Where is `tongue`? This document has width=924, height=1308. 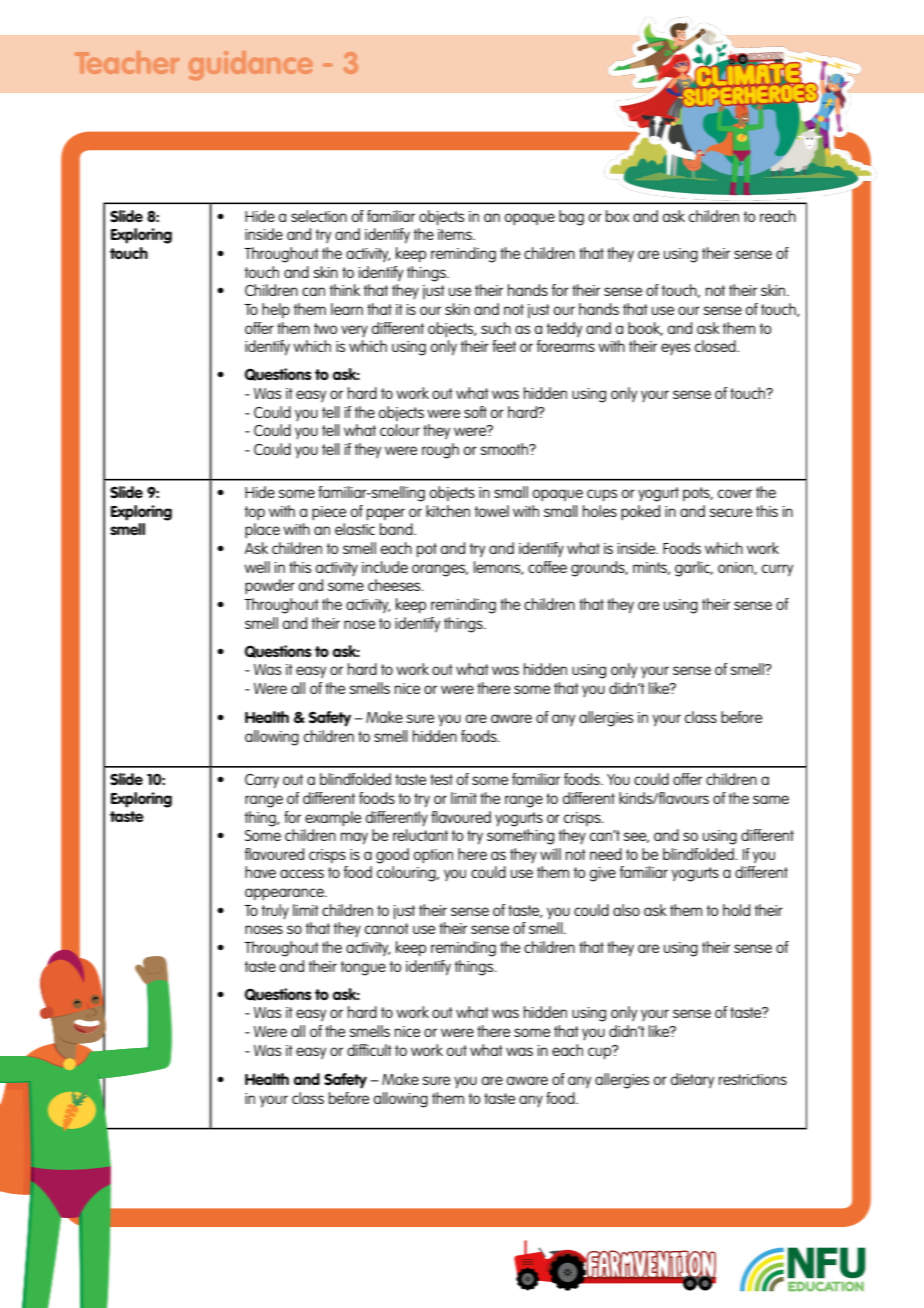
tongue is located at coordinates (363, 968).
